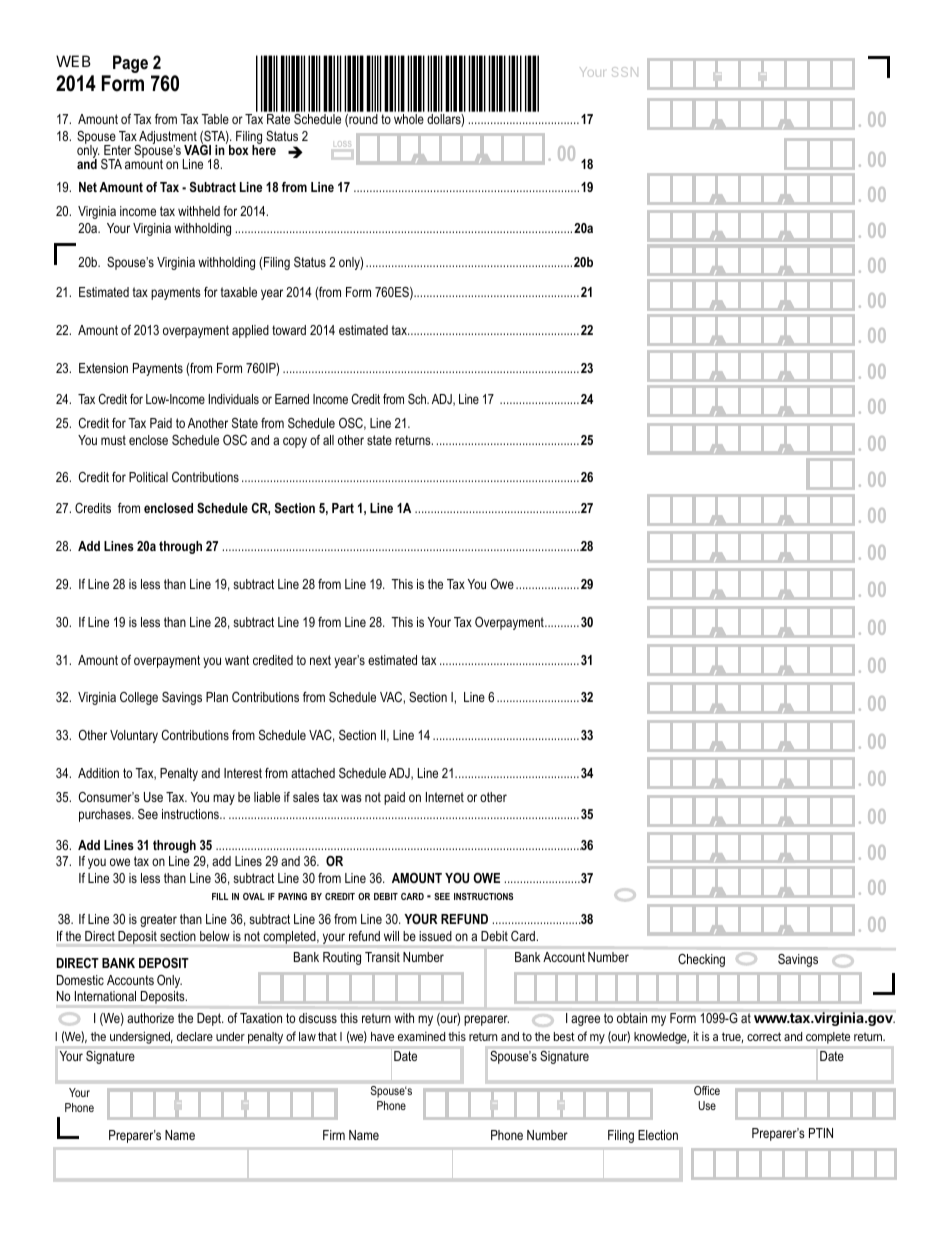  What do you see at coordinates (701, 960) in the image?
I see `Checking` at bounding box center [701, 960].
